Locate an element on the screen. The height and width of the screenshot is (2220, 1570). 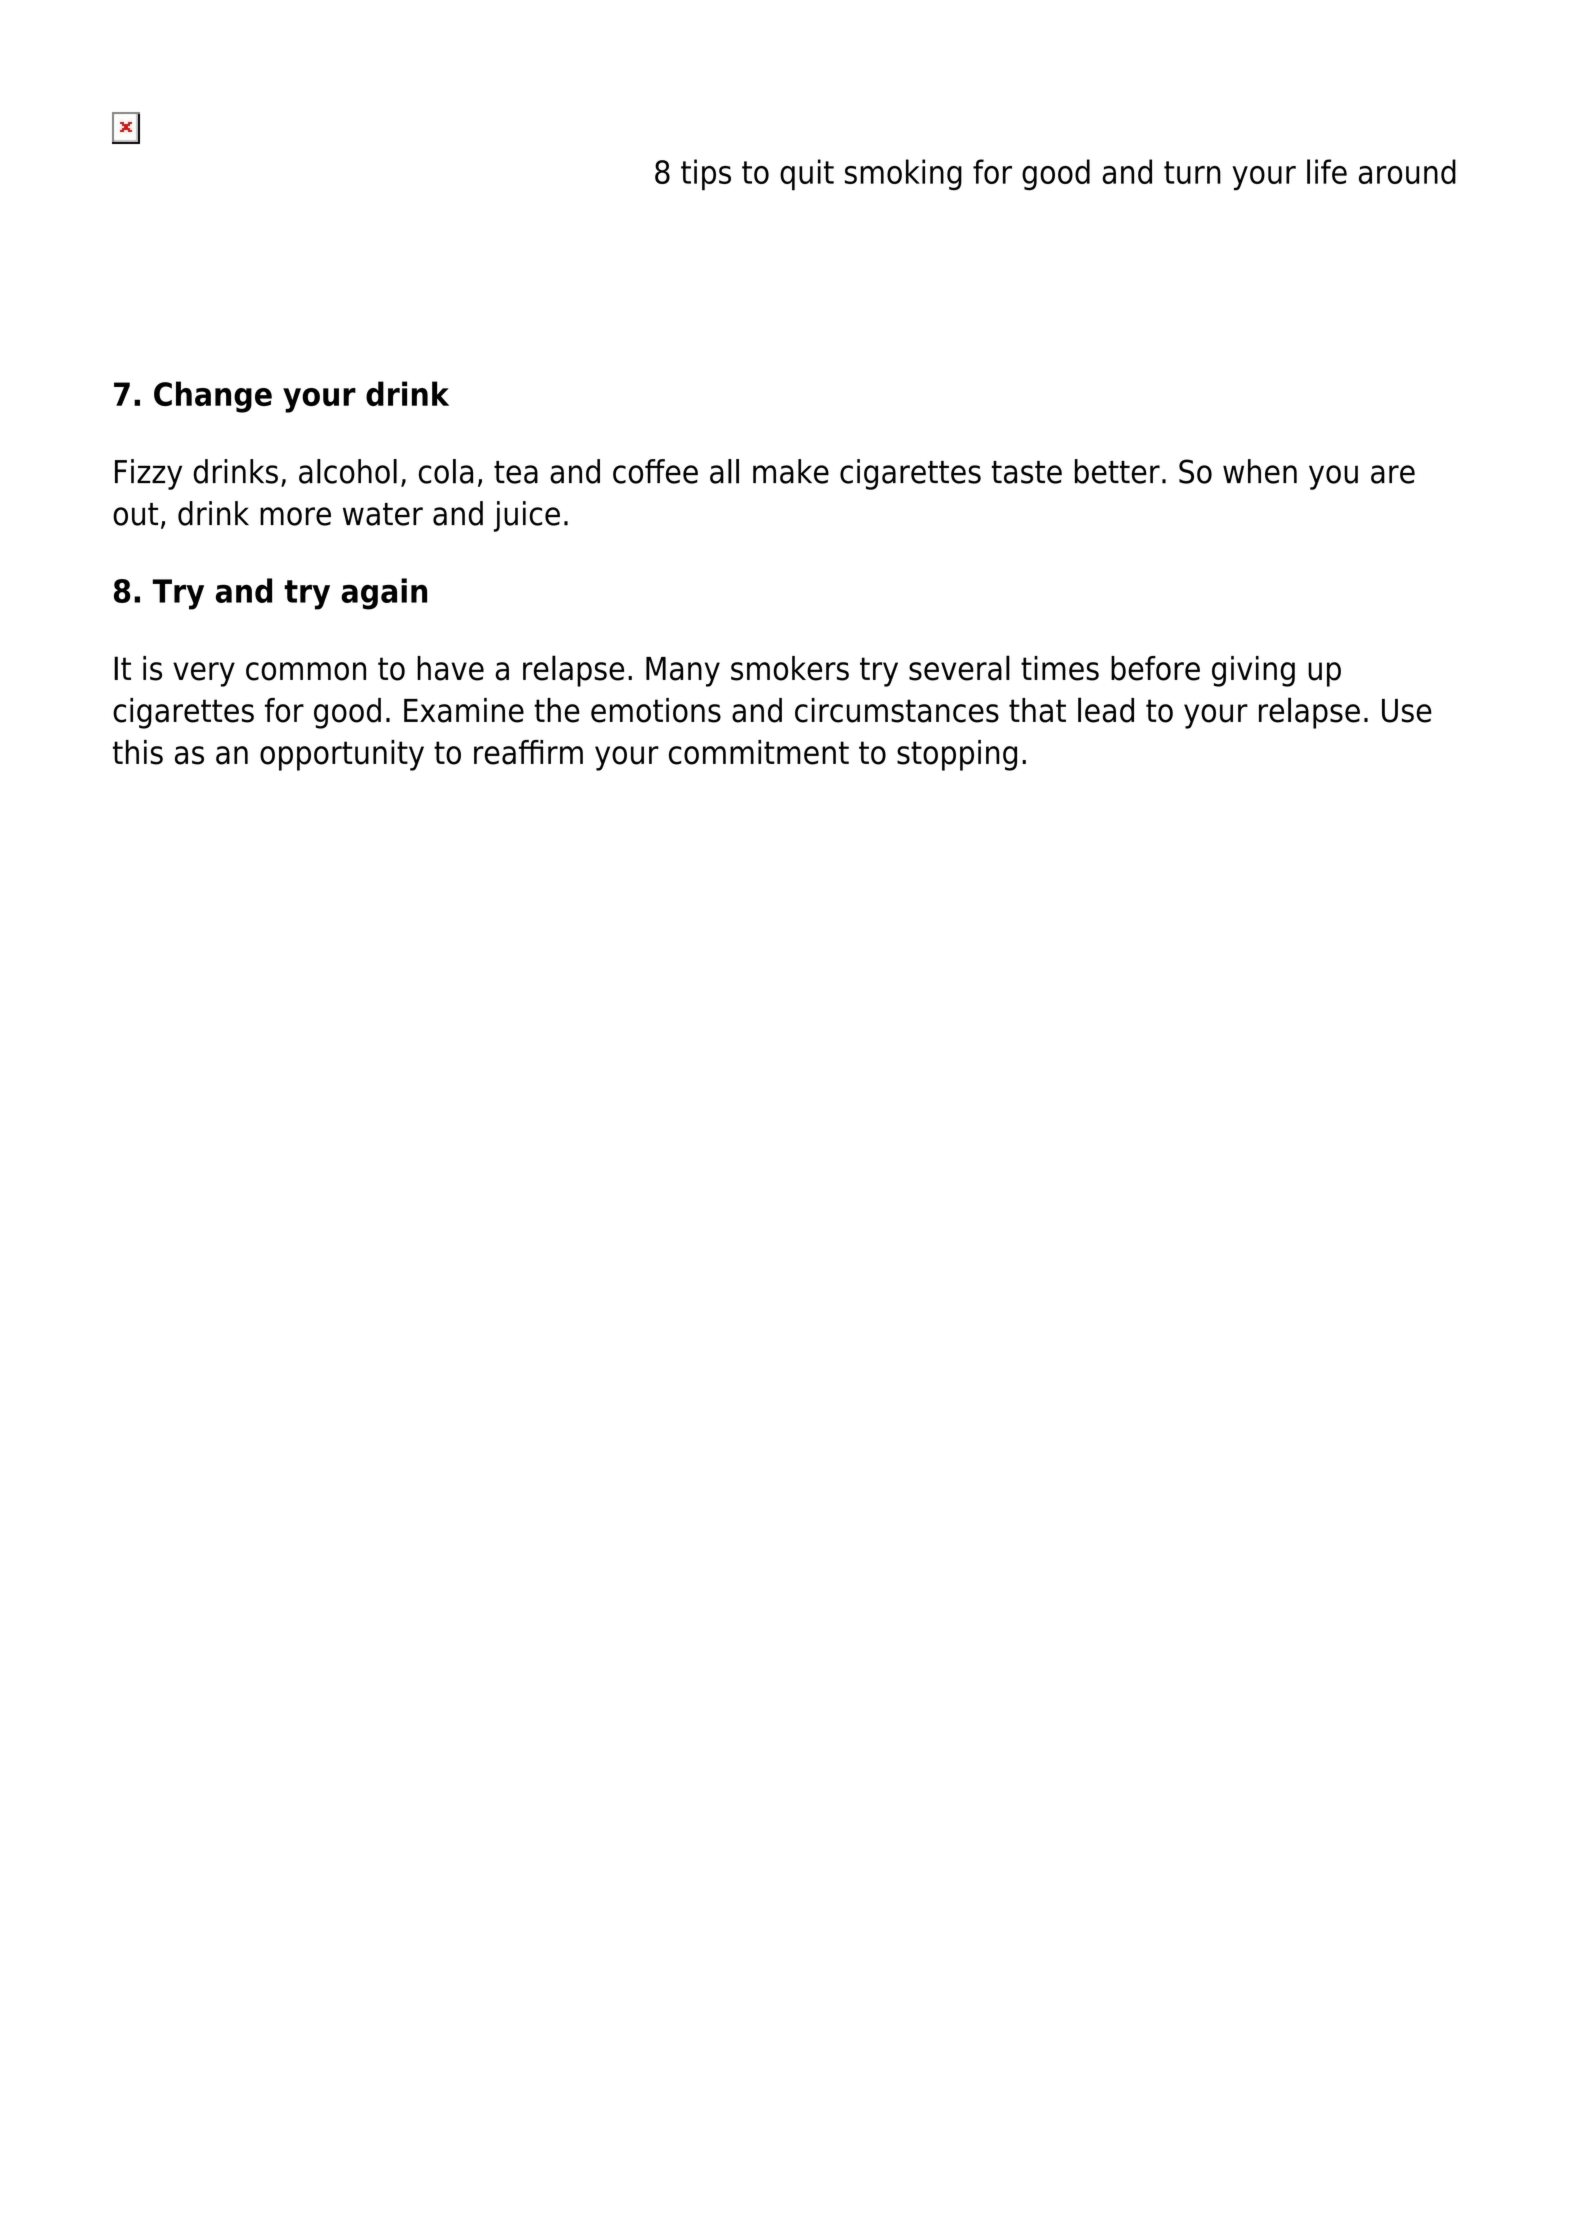
turn is located at coordinates (1192, 172).
